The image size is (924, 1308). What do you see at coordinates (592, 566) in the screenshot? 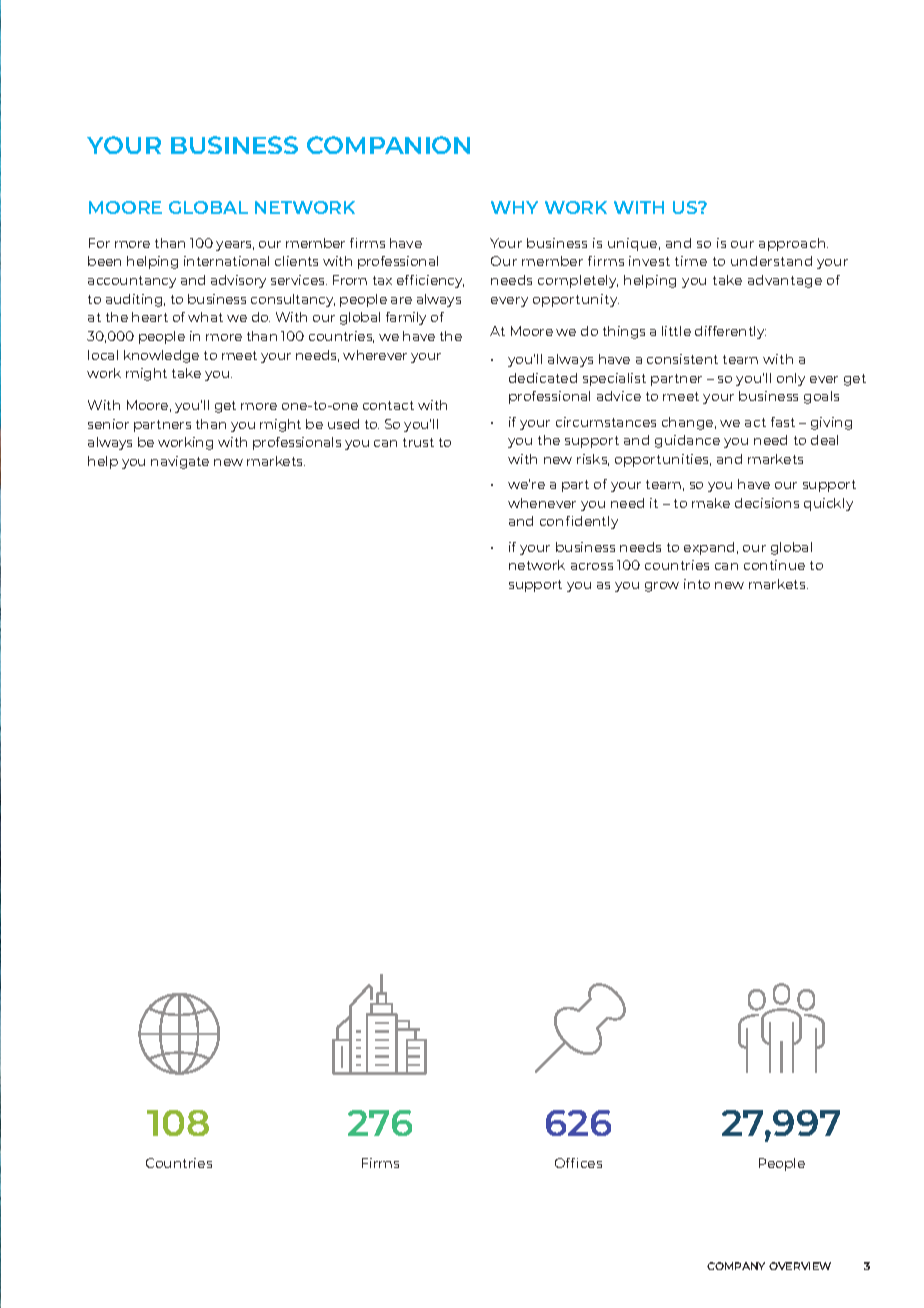
I see `across` at bounding box center [592, 566].
